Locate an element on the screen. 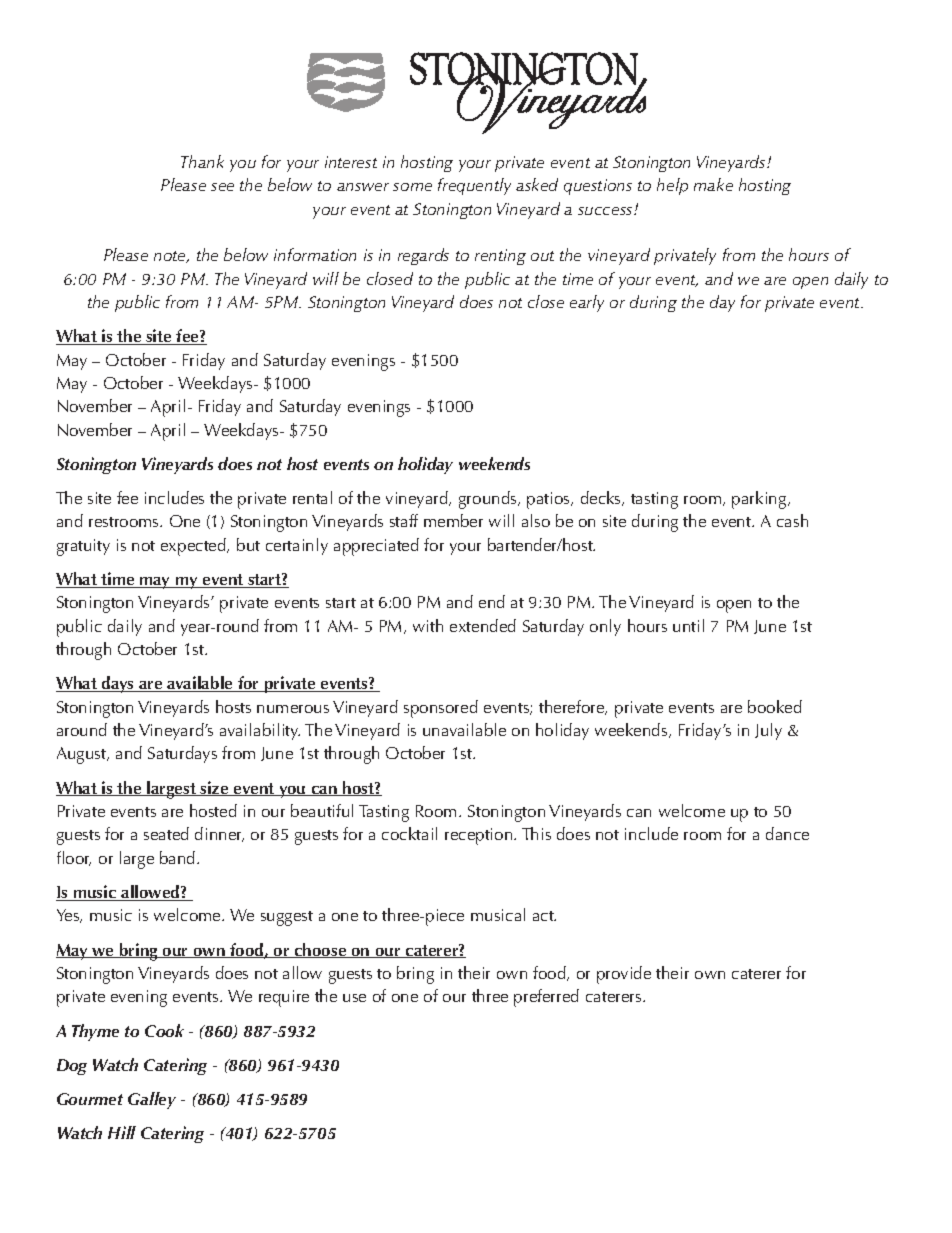 This screenshot has width=952, height=1233. seated is located at coordinates (166, 833).
